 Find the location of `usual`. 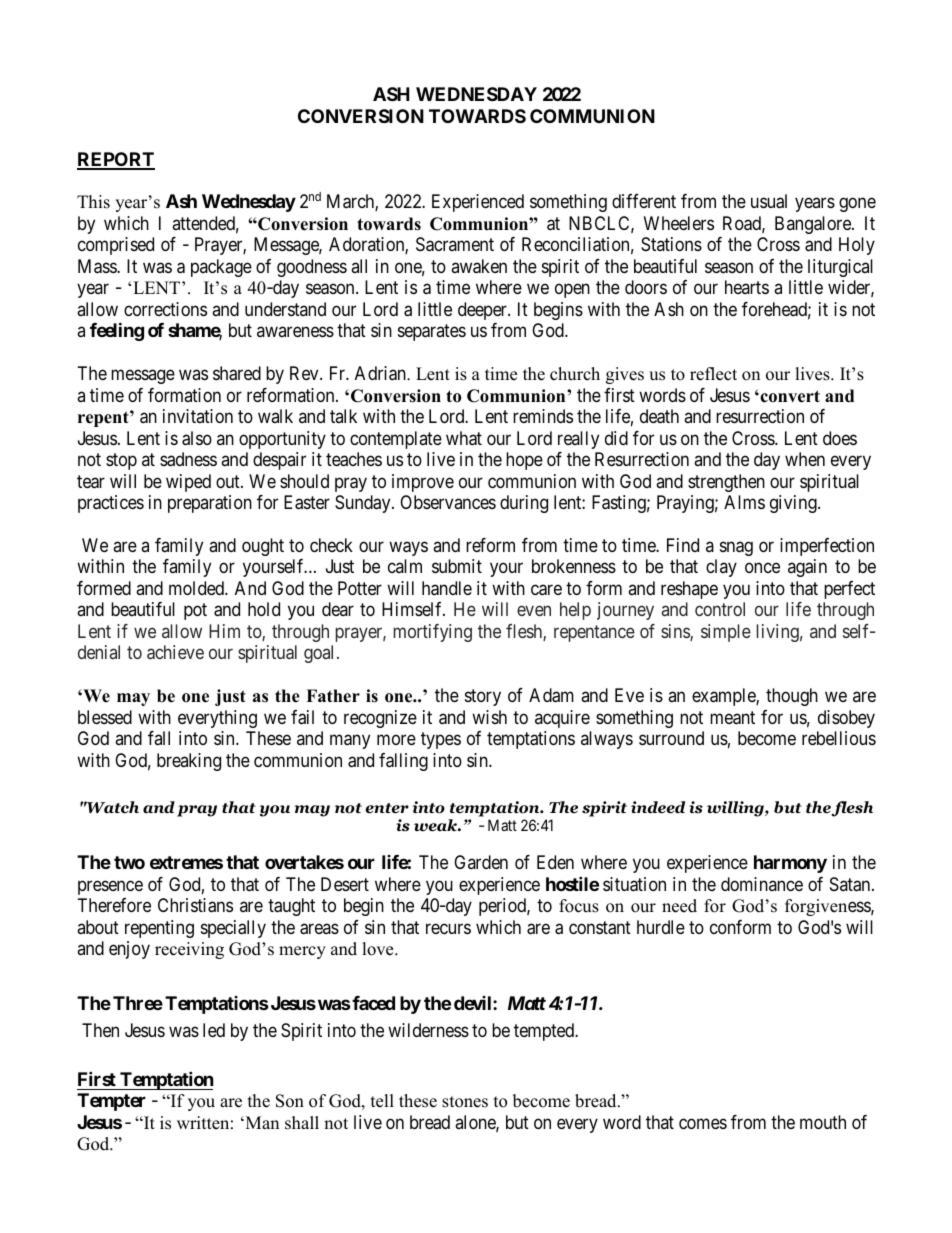

usual is located at coordinates (769, 201).
